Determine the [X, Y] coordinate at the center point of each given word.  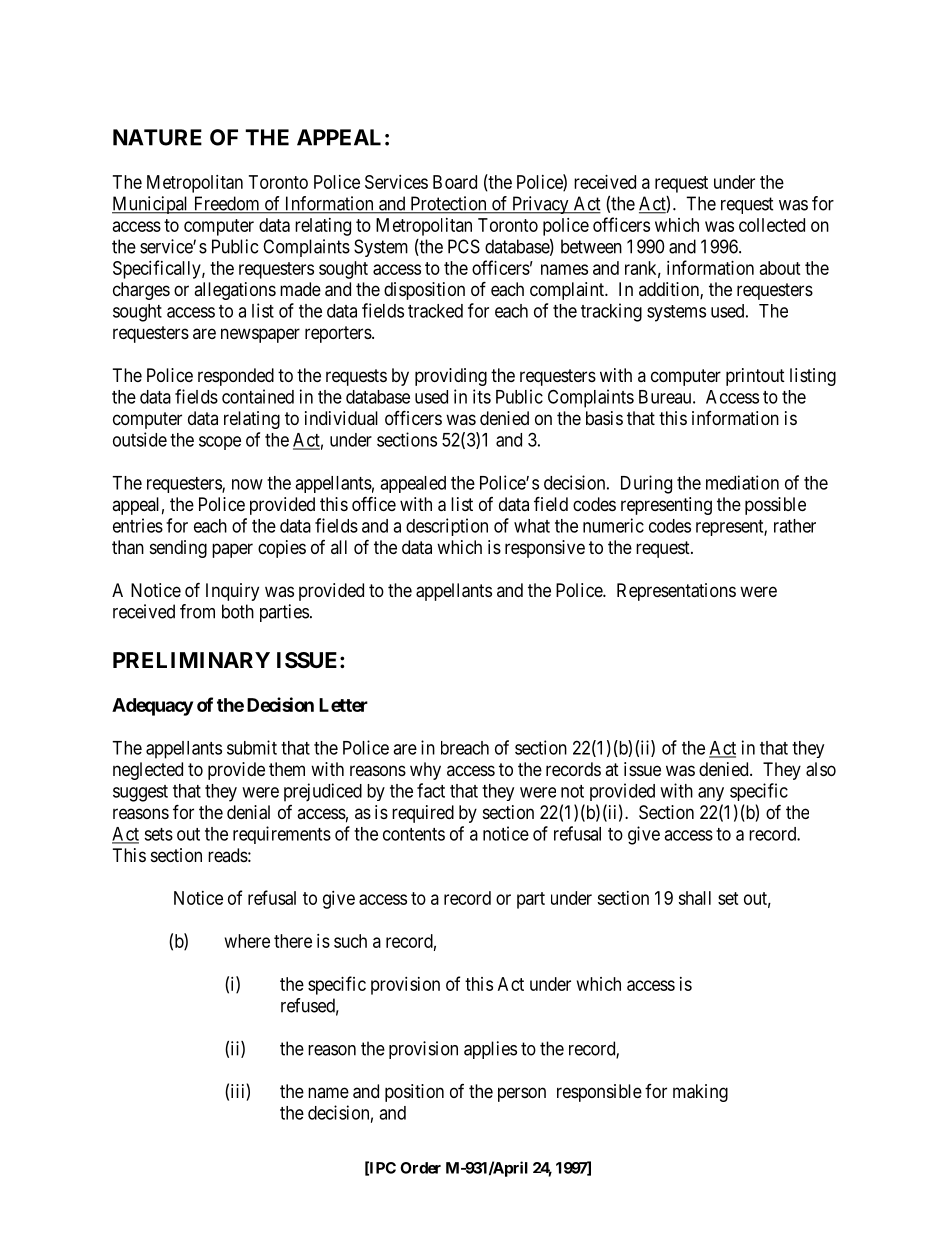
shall [694, 898]
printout [755, 377]
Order [420, 1168]
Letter [343, 705]
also [821, 769]
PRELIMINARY [191, 660]
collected [772, 225]
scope [220, 443]
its [482, 396]
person [522, 1094]
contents [414, 834]
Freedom [226, 204]
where [247, 941]
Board [455, 182]
